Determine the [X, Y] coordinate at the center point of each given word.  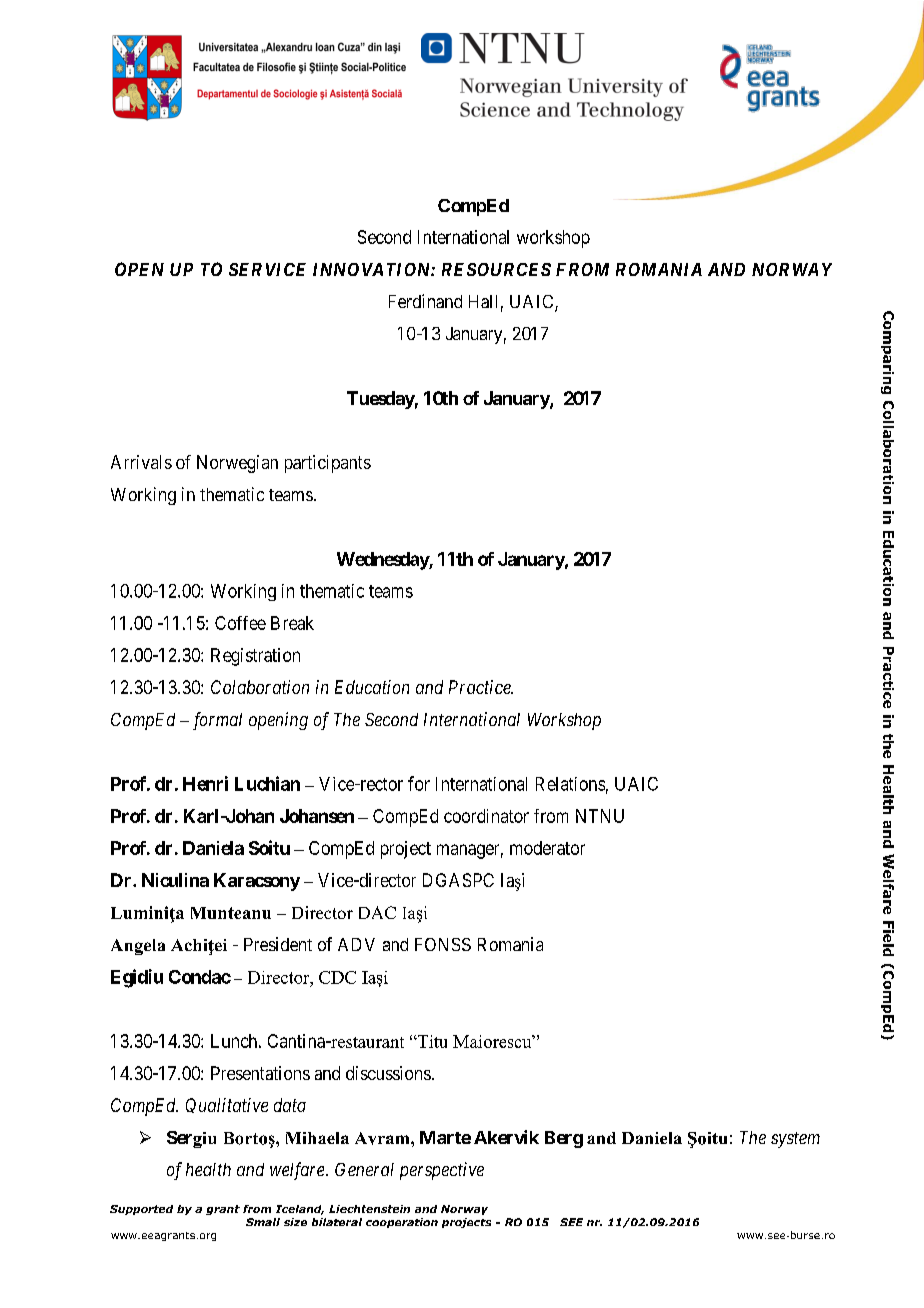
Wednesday [383, 561]
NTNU [600, 816]
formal [217, 721]
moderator [547, 848]
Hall [483, 301]
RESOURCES [496, 269]
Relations [570, 784]
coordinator [486, 816]
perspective [442, 1171]
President [278, 944]
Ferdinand [425, 301]
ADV [356, 944]
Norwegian [237, 464]
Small [263, 1222]
